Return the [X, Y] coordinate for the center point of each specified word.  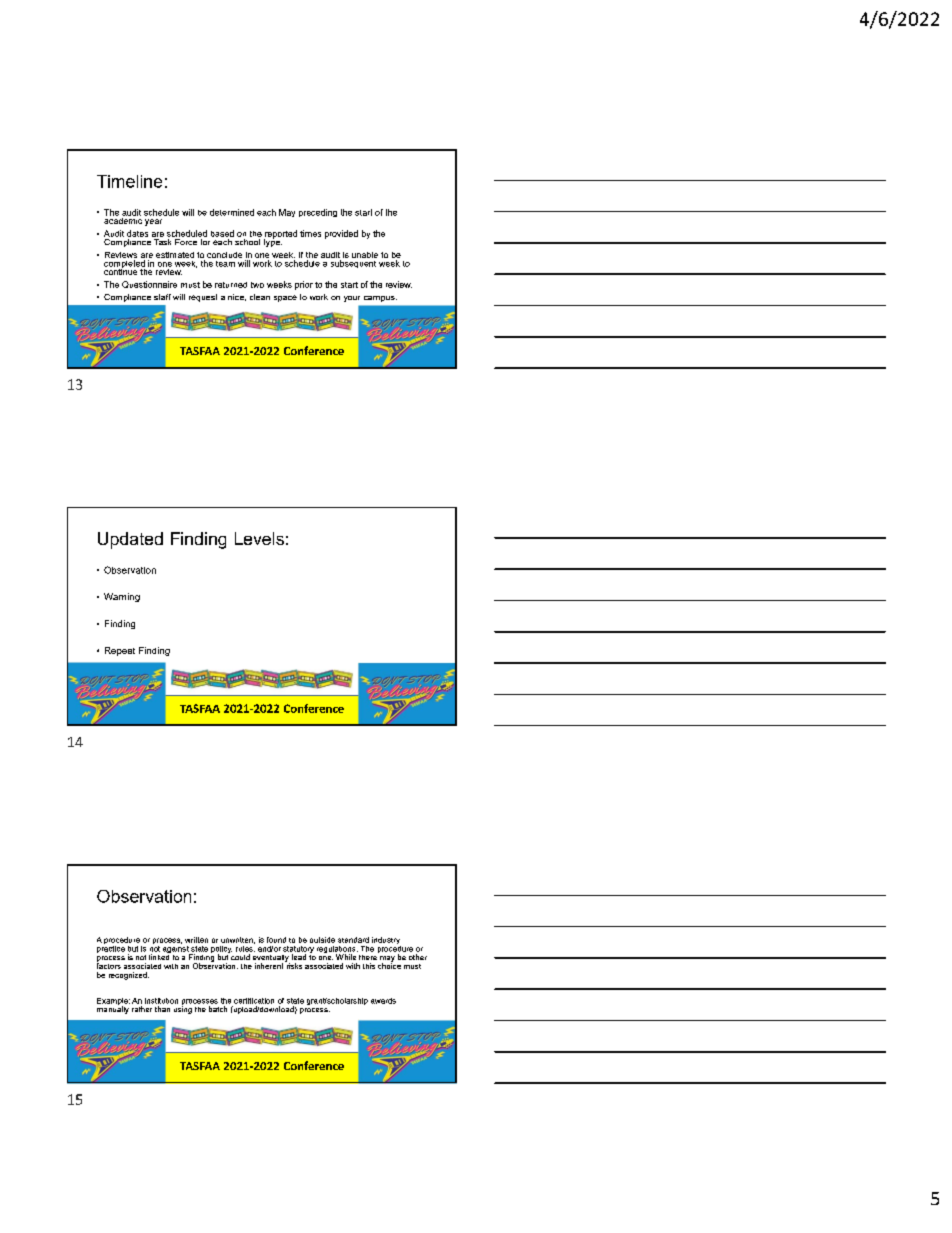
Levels [259, 538]
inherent [269, 966]
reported [280, 235]
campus [380, 299]
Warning [122, 597]
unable [365, 255]
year [153, 222]
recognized [129, 976]
